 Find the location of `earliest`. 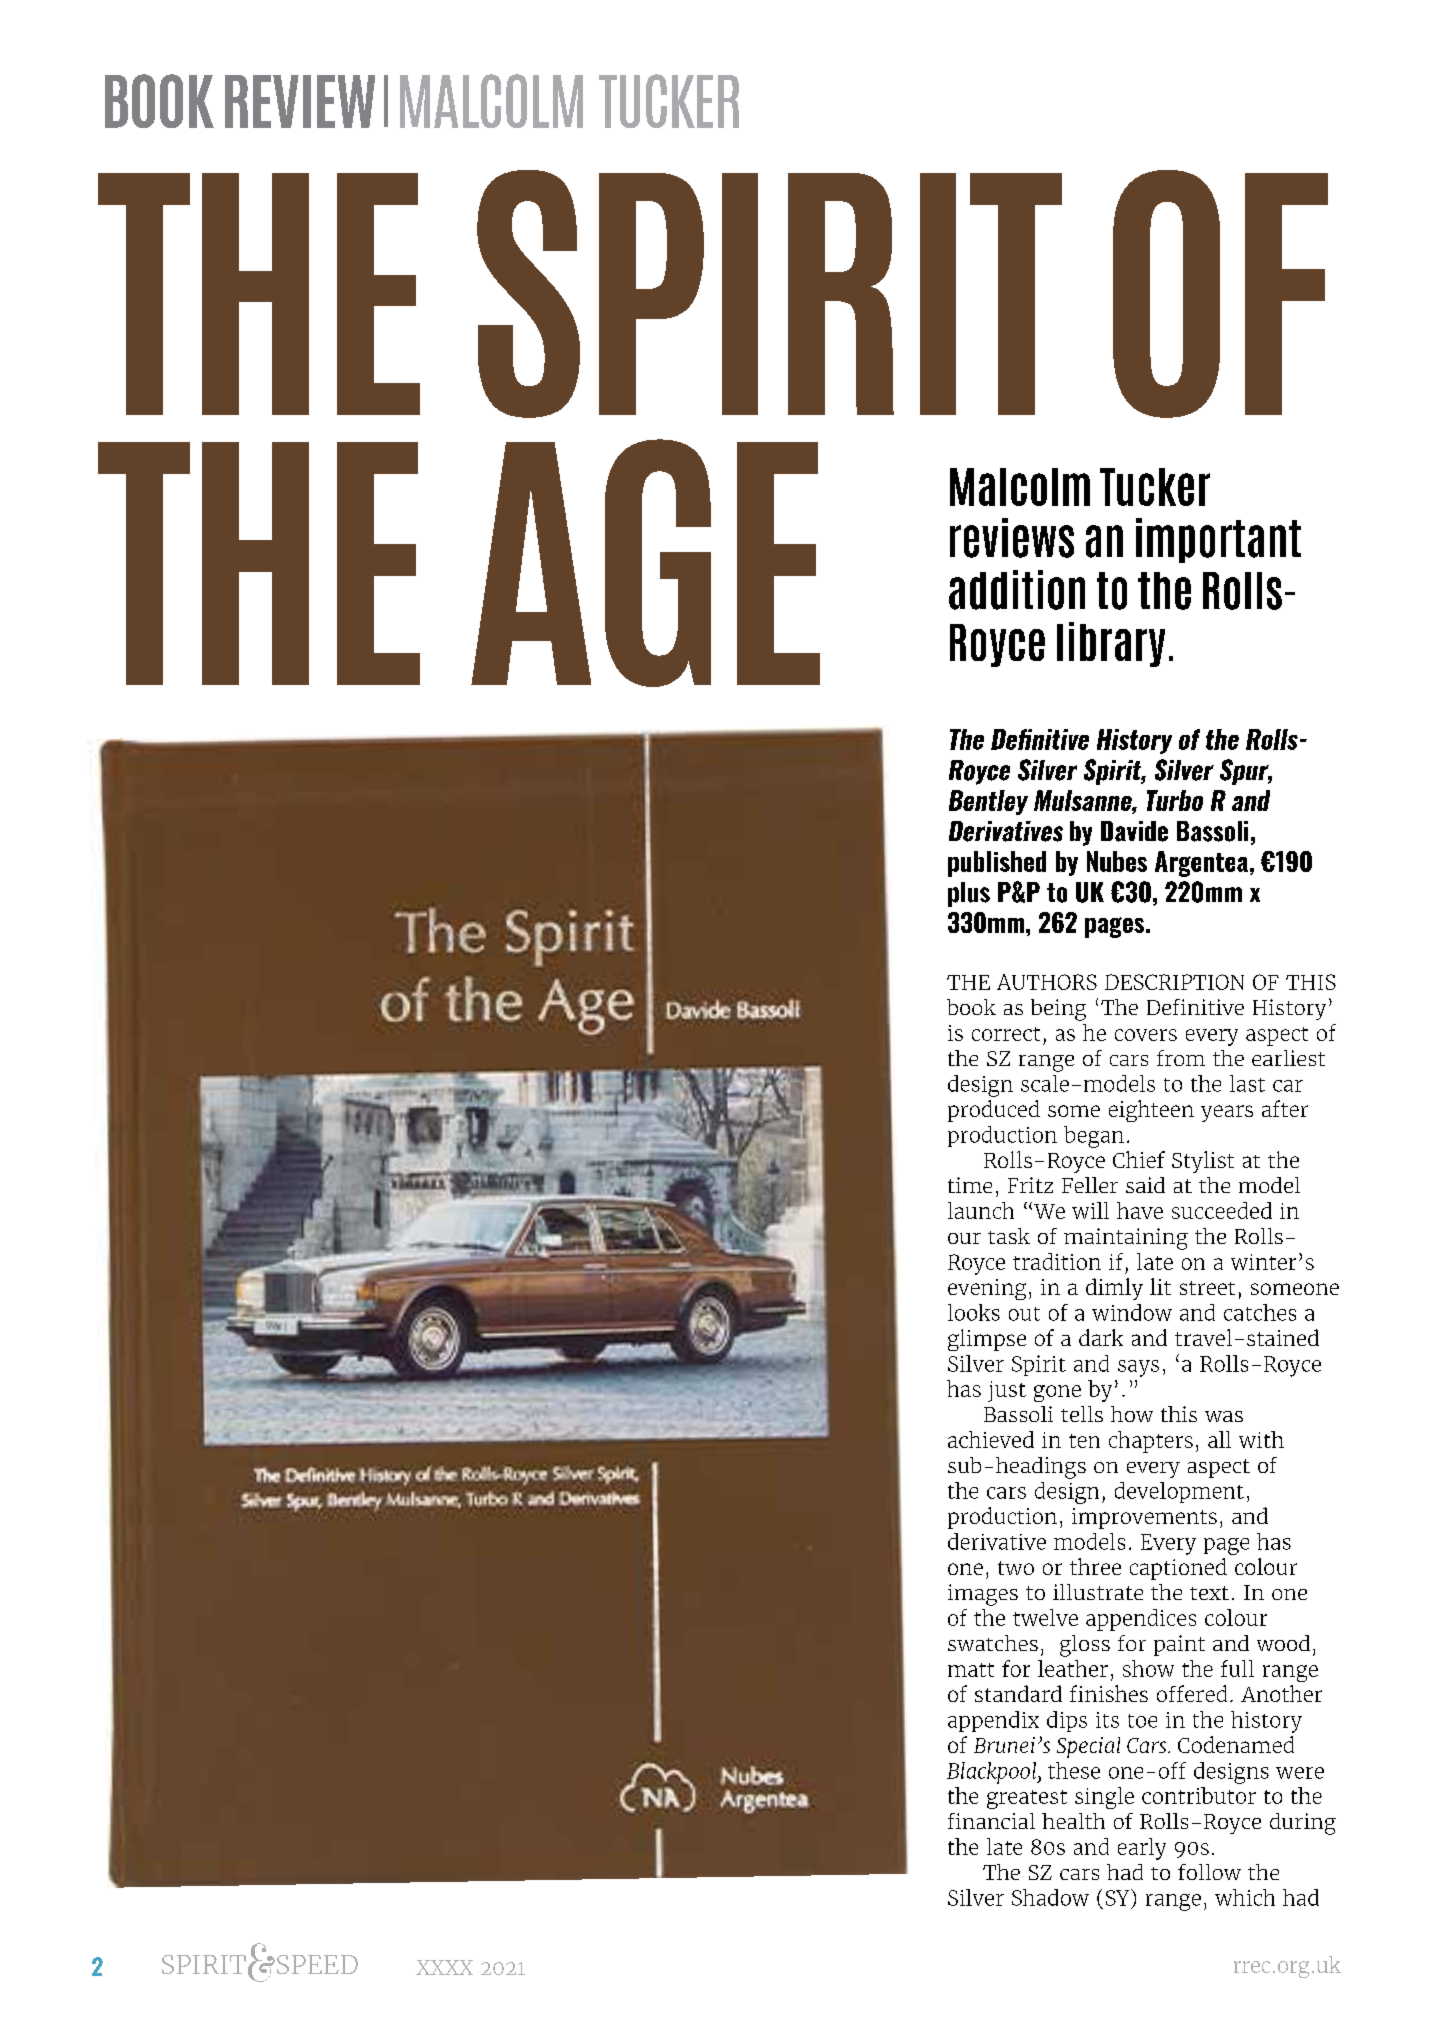

earliest is located at coordinates (1288, 1058).
